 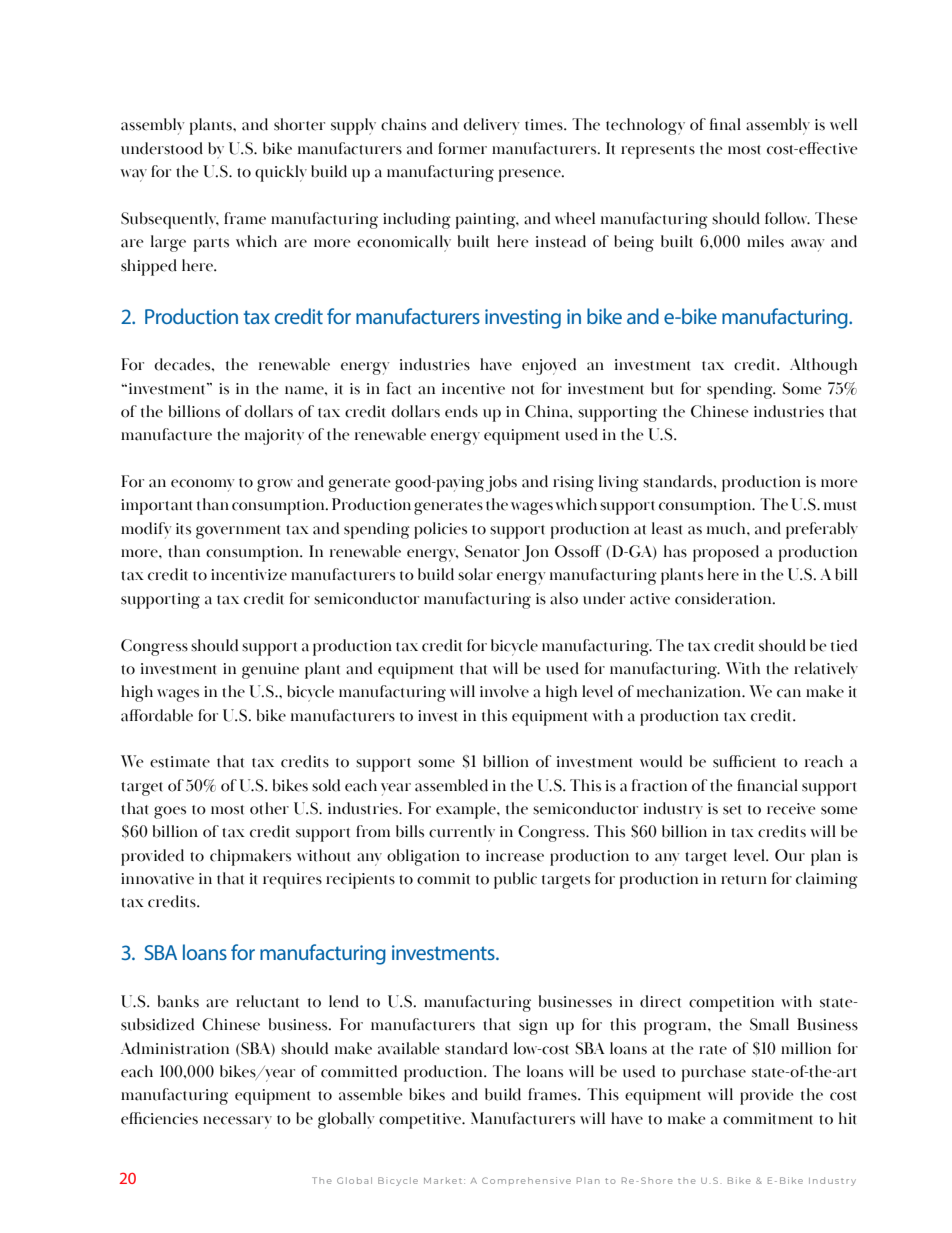 What do you see at coordinates (237, 1122) in the screenshot?
I see `necessary` at bounding box center [237, 1122].
